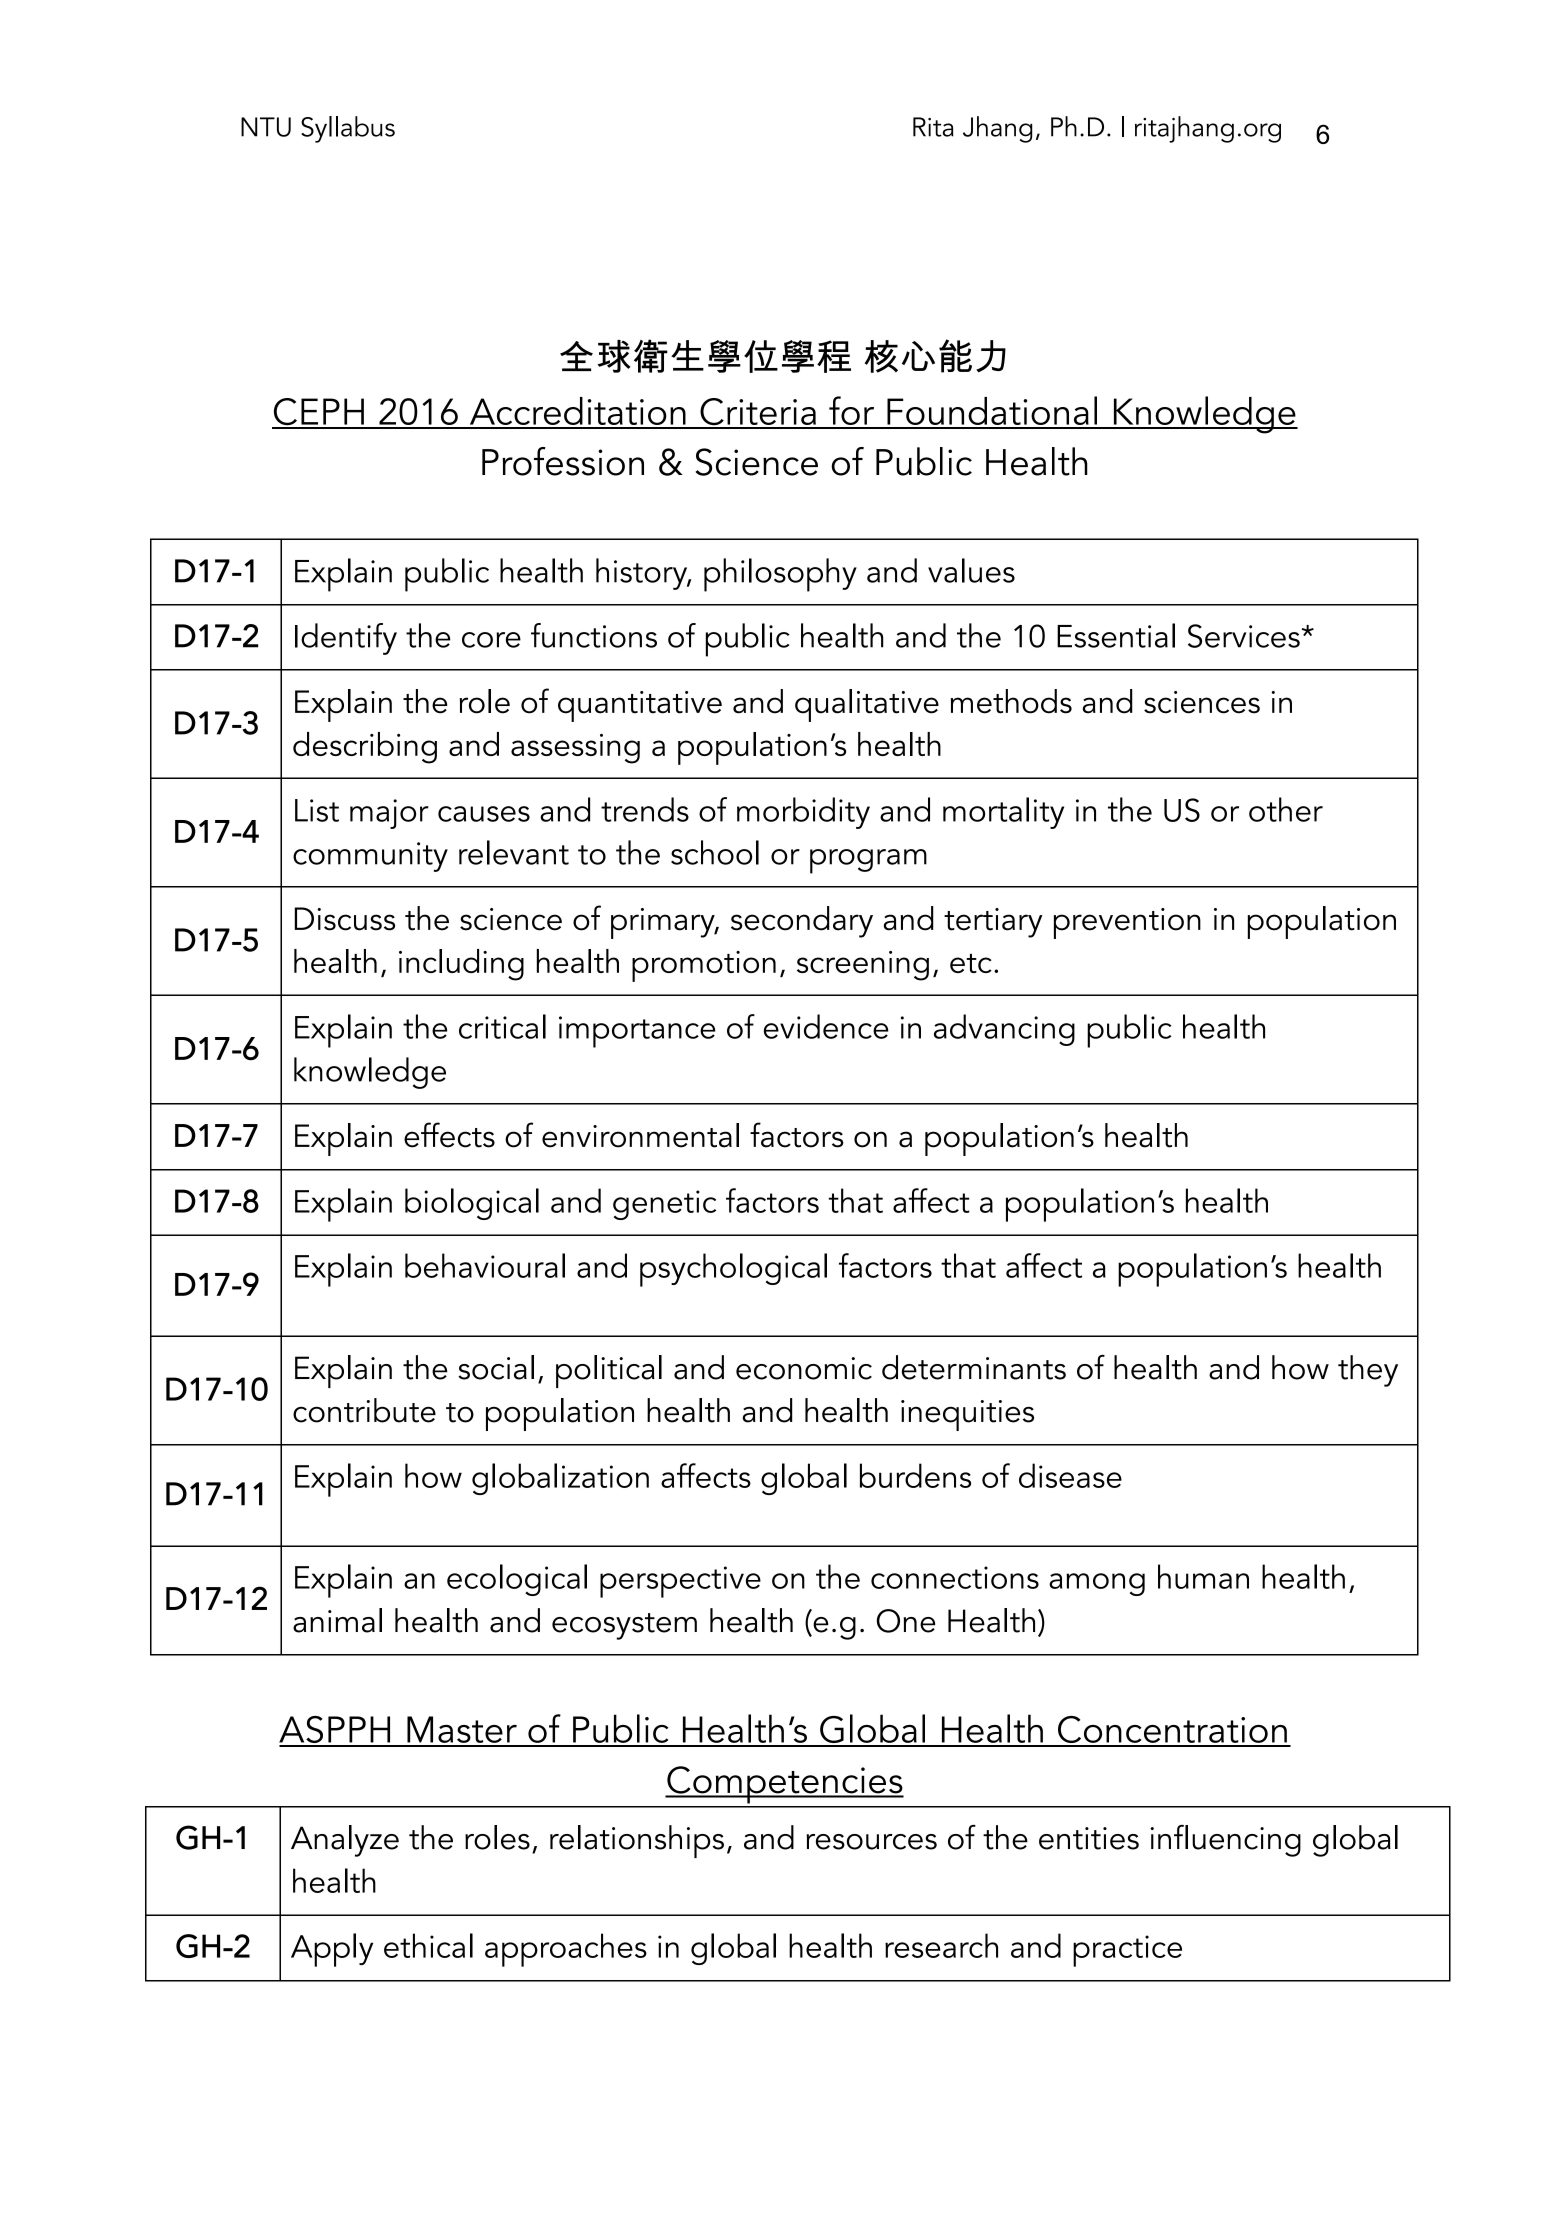  What do you see at coordinates (348, 129) in the page?
I see `Syllabus` at bounding box center [348, 129].
